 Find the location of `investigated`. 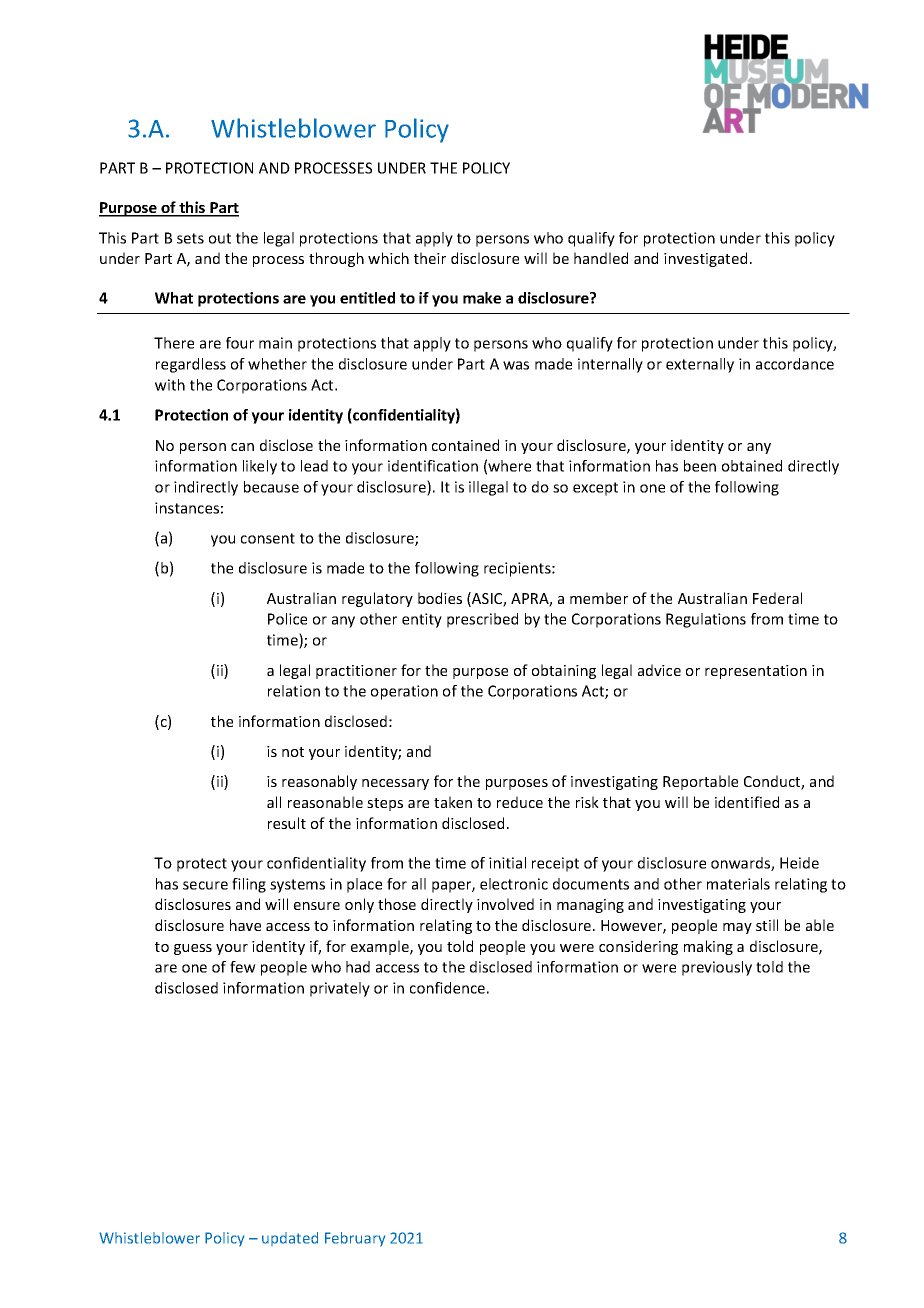

investigated is located at coordinates (705, 259).
